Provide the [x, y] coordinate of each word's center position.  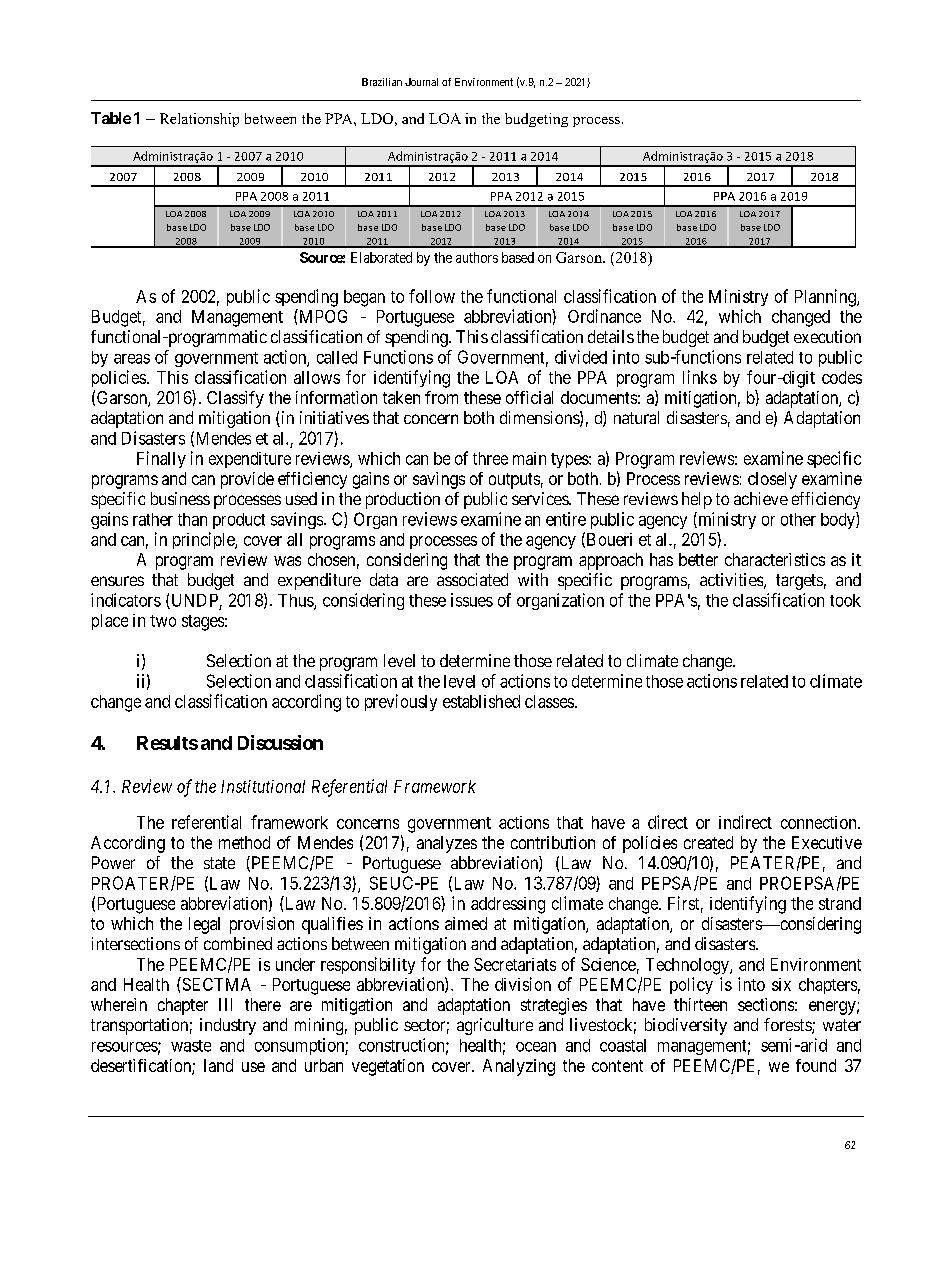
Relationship [199, 120]
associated [472, 579]
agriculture [495, 1026]
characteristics [775, 559]
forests [788, 1026]
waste [191, 1046]
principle [204, 540]
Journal [421, 82]
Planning [826, 298]
